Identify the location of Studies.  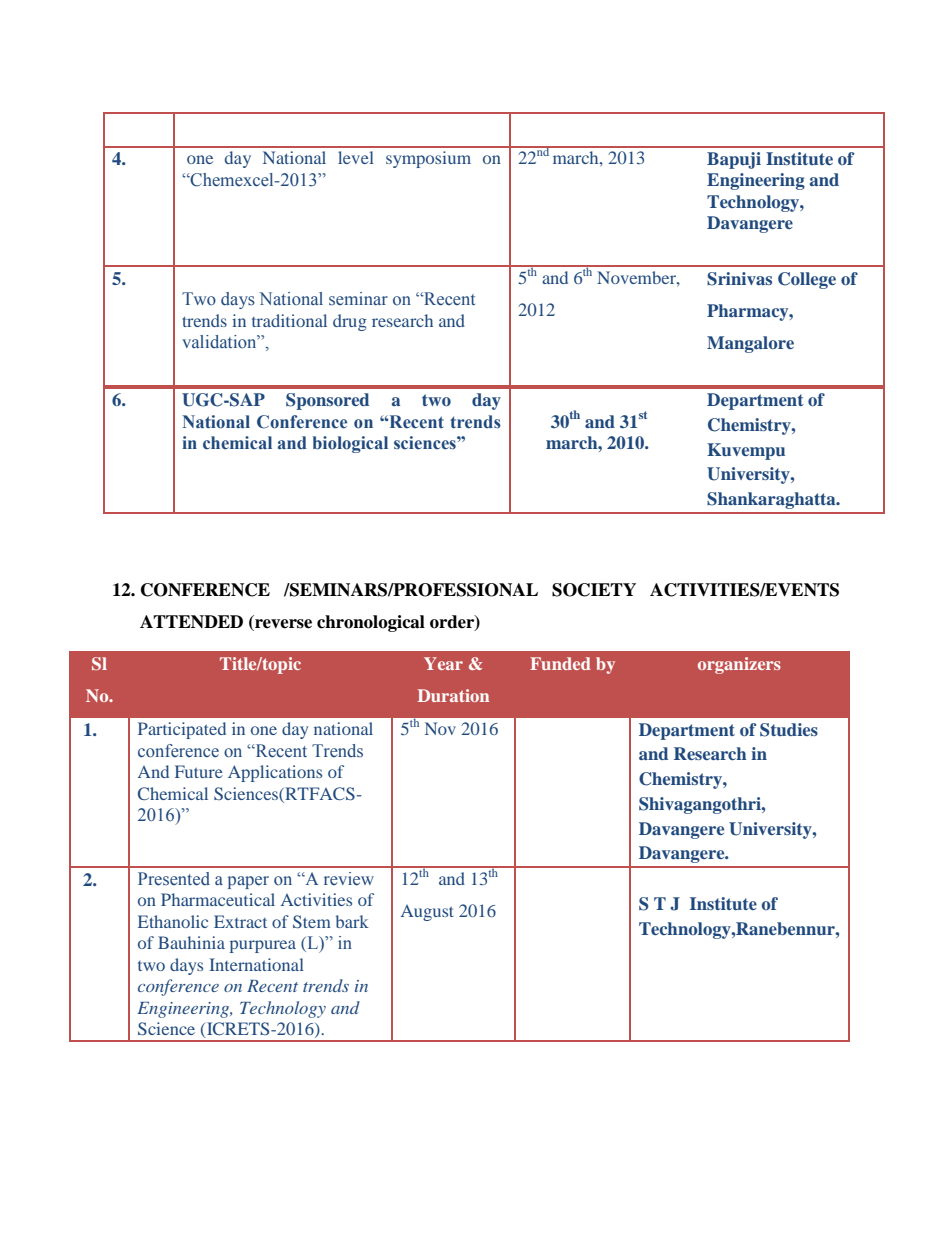
(789, 730).
